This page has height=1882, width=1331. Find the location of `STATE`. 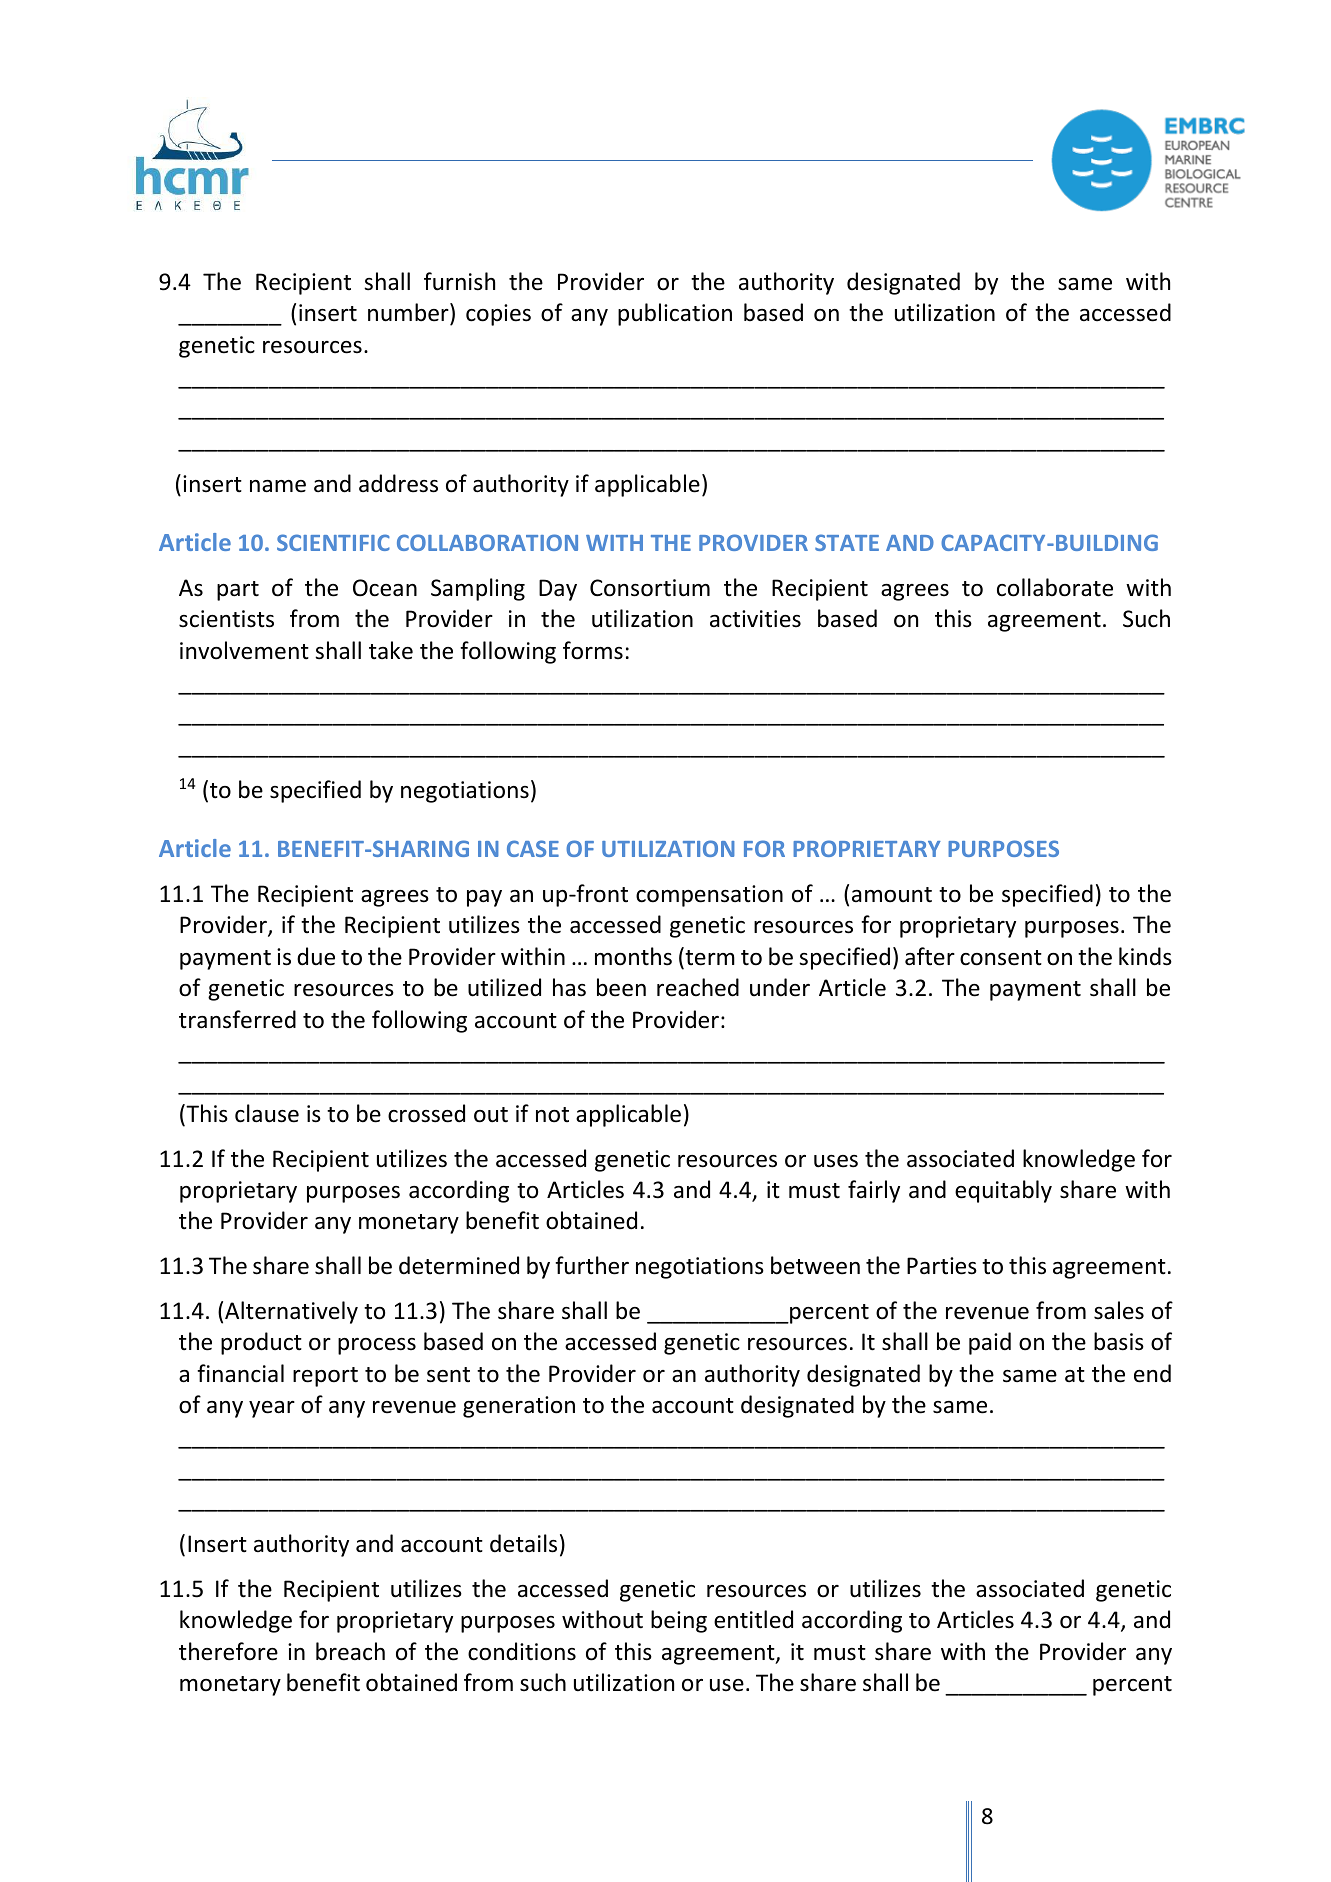

STATE is located at coordinates (847, 542).
